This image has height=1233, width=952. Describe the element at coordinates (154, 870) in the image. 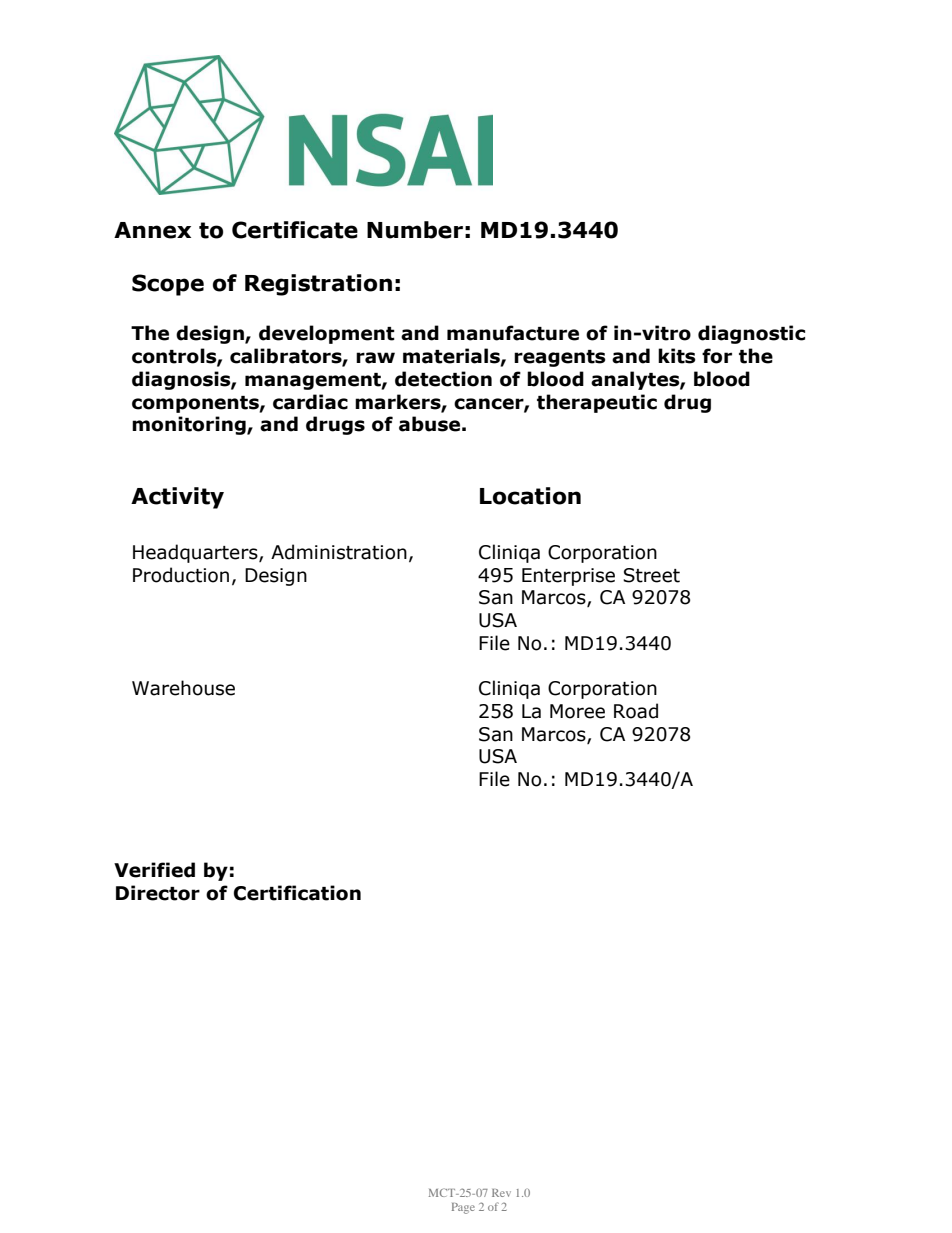

I see `Verified` at that location.
